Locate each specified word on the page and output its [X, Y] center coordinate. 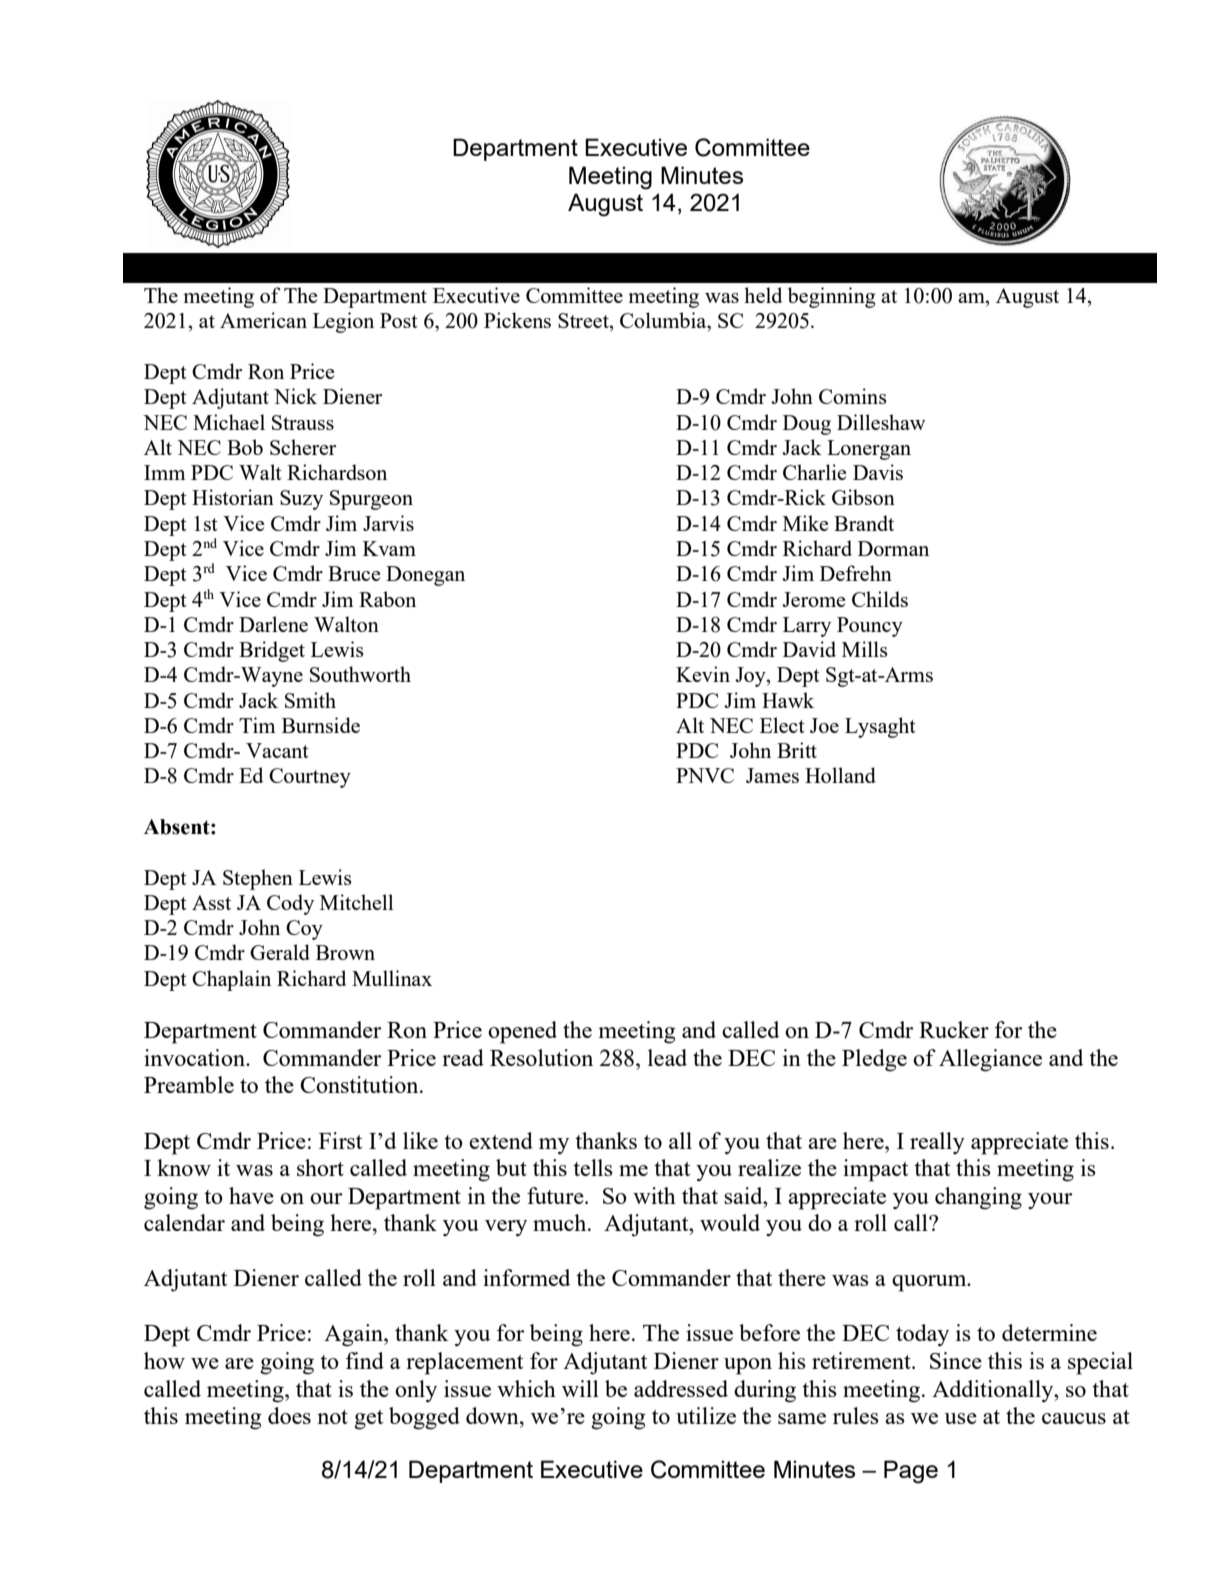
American [263, 320]
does [289, 1415]
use [961, 1418]
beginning [832, 297]
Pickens [517, 320]
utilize [706, 1415]
